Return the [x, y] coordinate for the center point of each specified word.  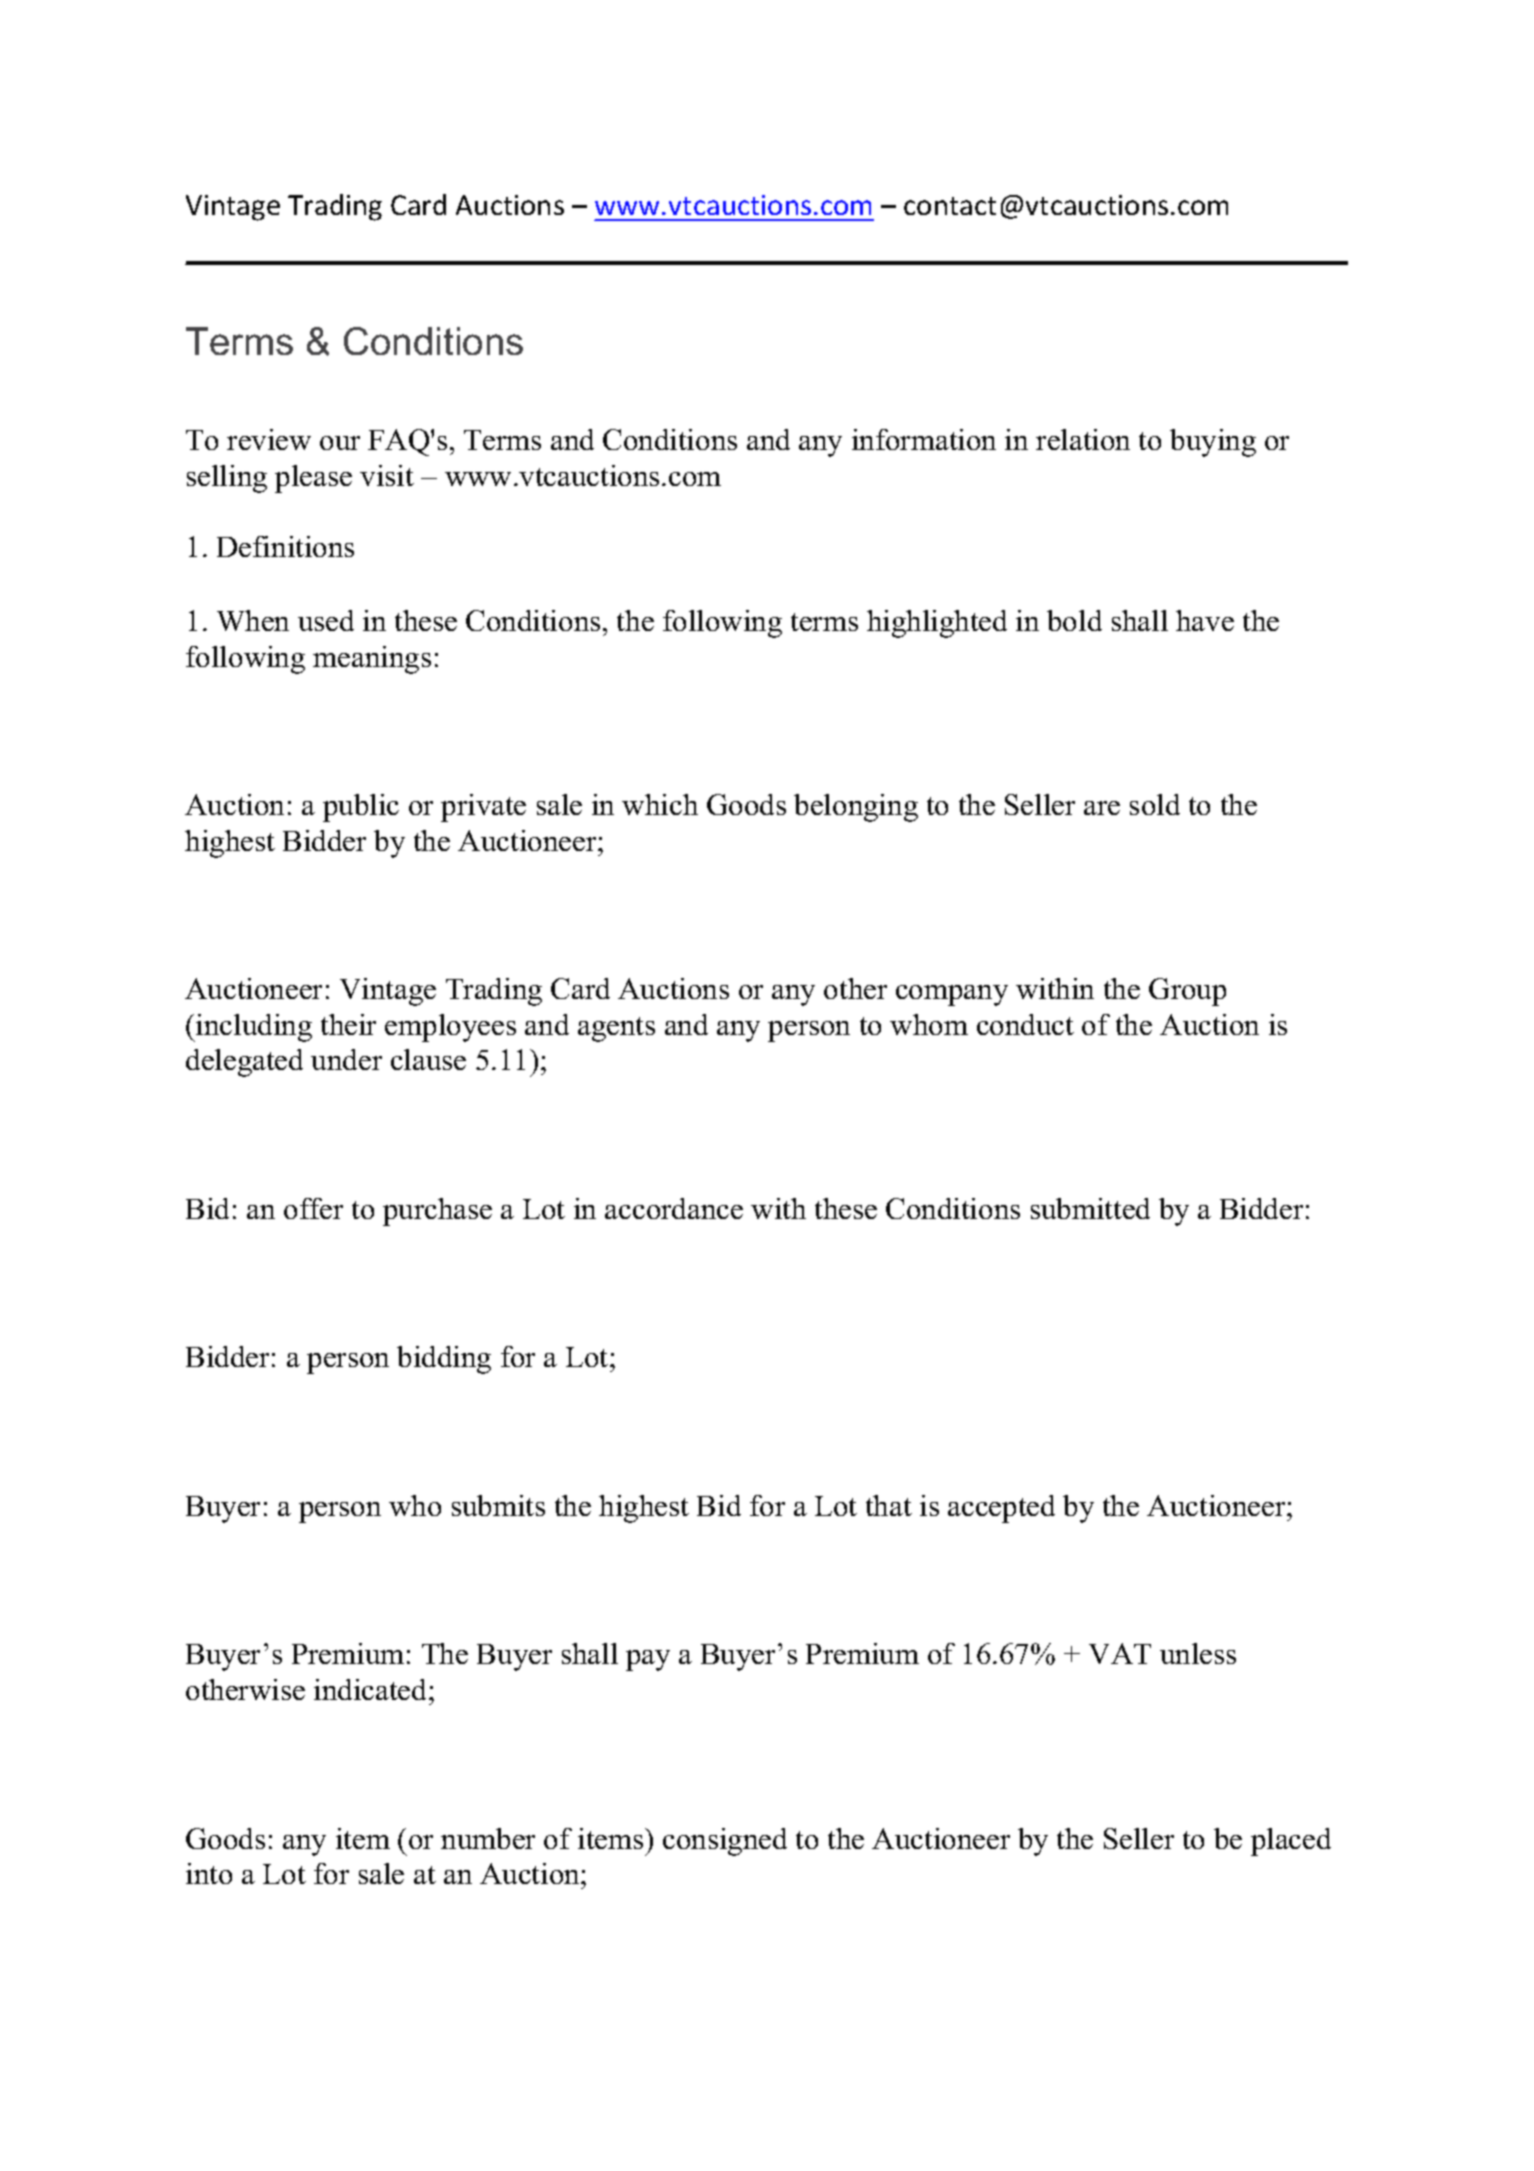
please [313, 479]
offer [313, 1208]
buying [1213, 443]
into [209, 1873]
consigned [725, 1842]
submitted [1090, 1208]
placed [1291, 1842]
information [924, 439]
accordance [674, 1208]
